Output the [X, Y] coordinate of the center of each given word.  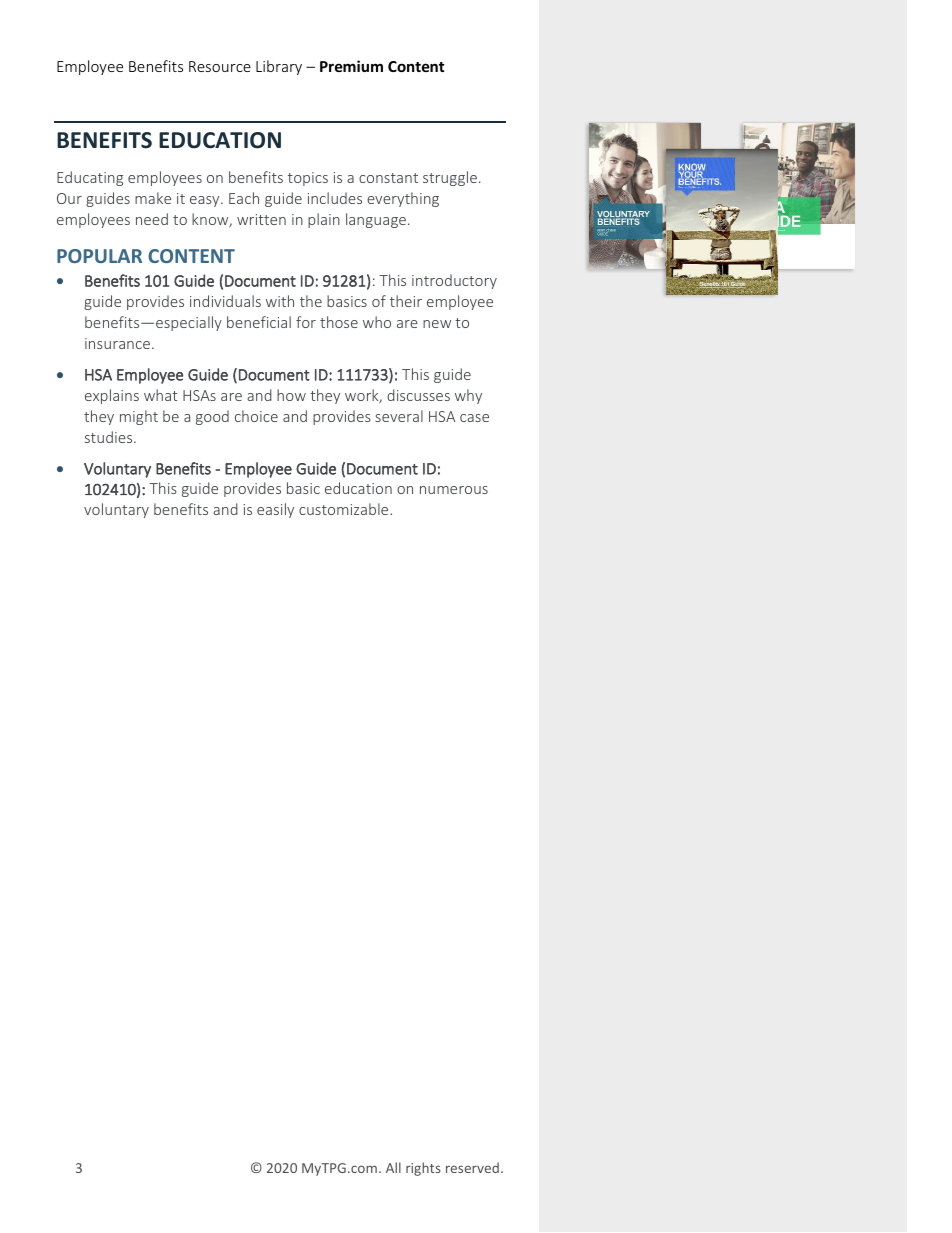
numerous [454, 490]
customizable [345, 509]
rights [423, 1169]
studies [110, 437]
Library [279, 67]
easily [275, 510]
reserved [472, 1167]
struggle [450, 178]
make [153, 198]
